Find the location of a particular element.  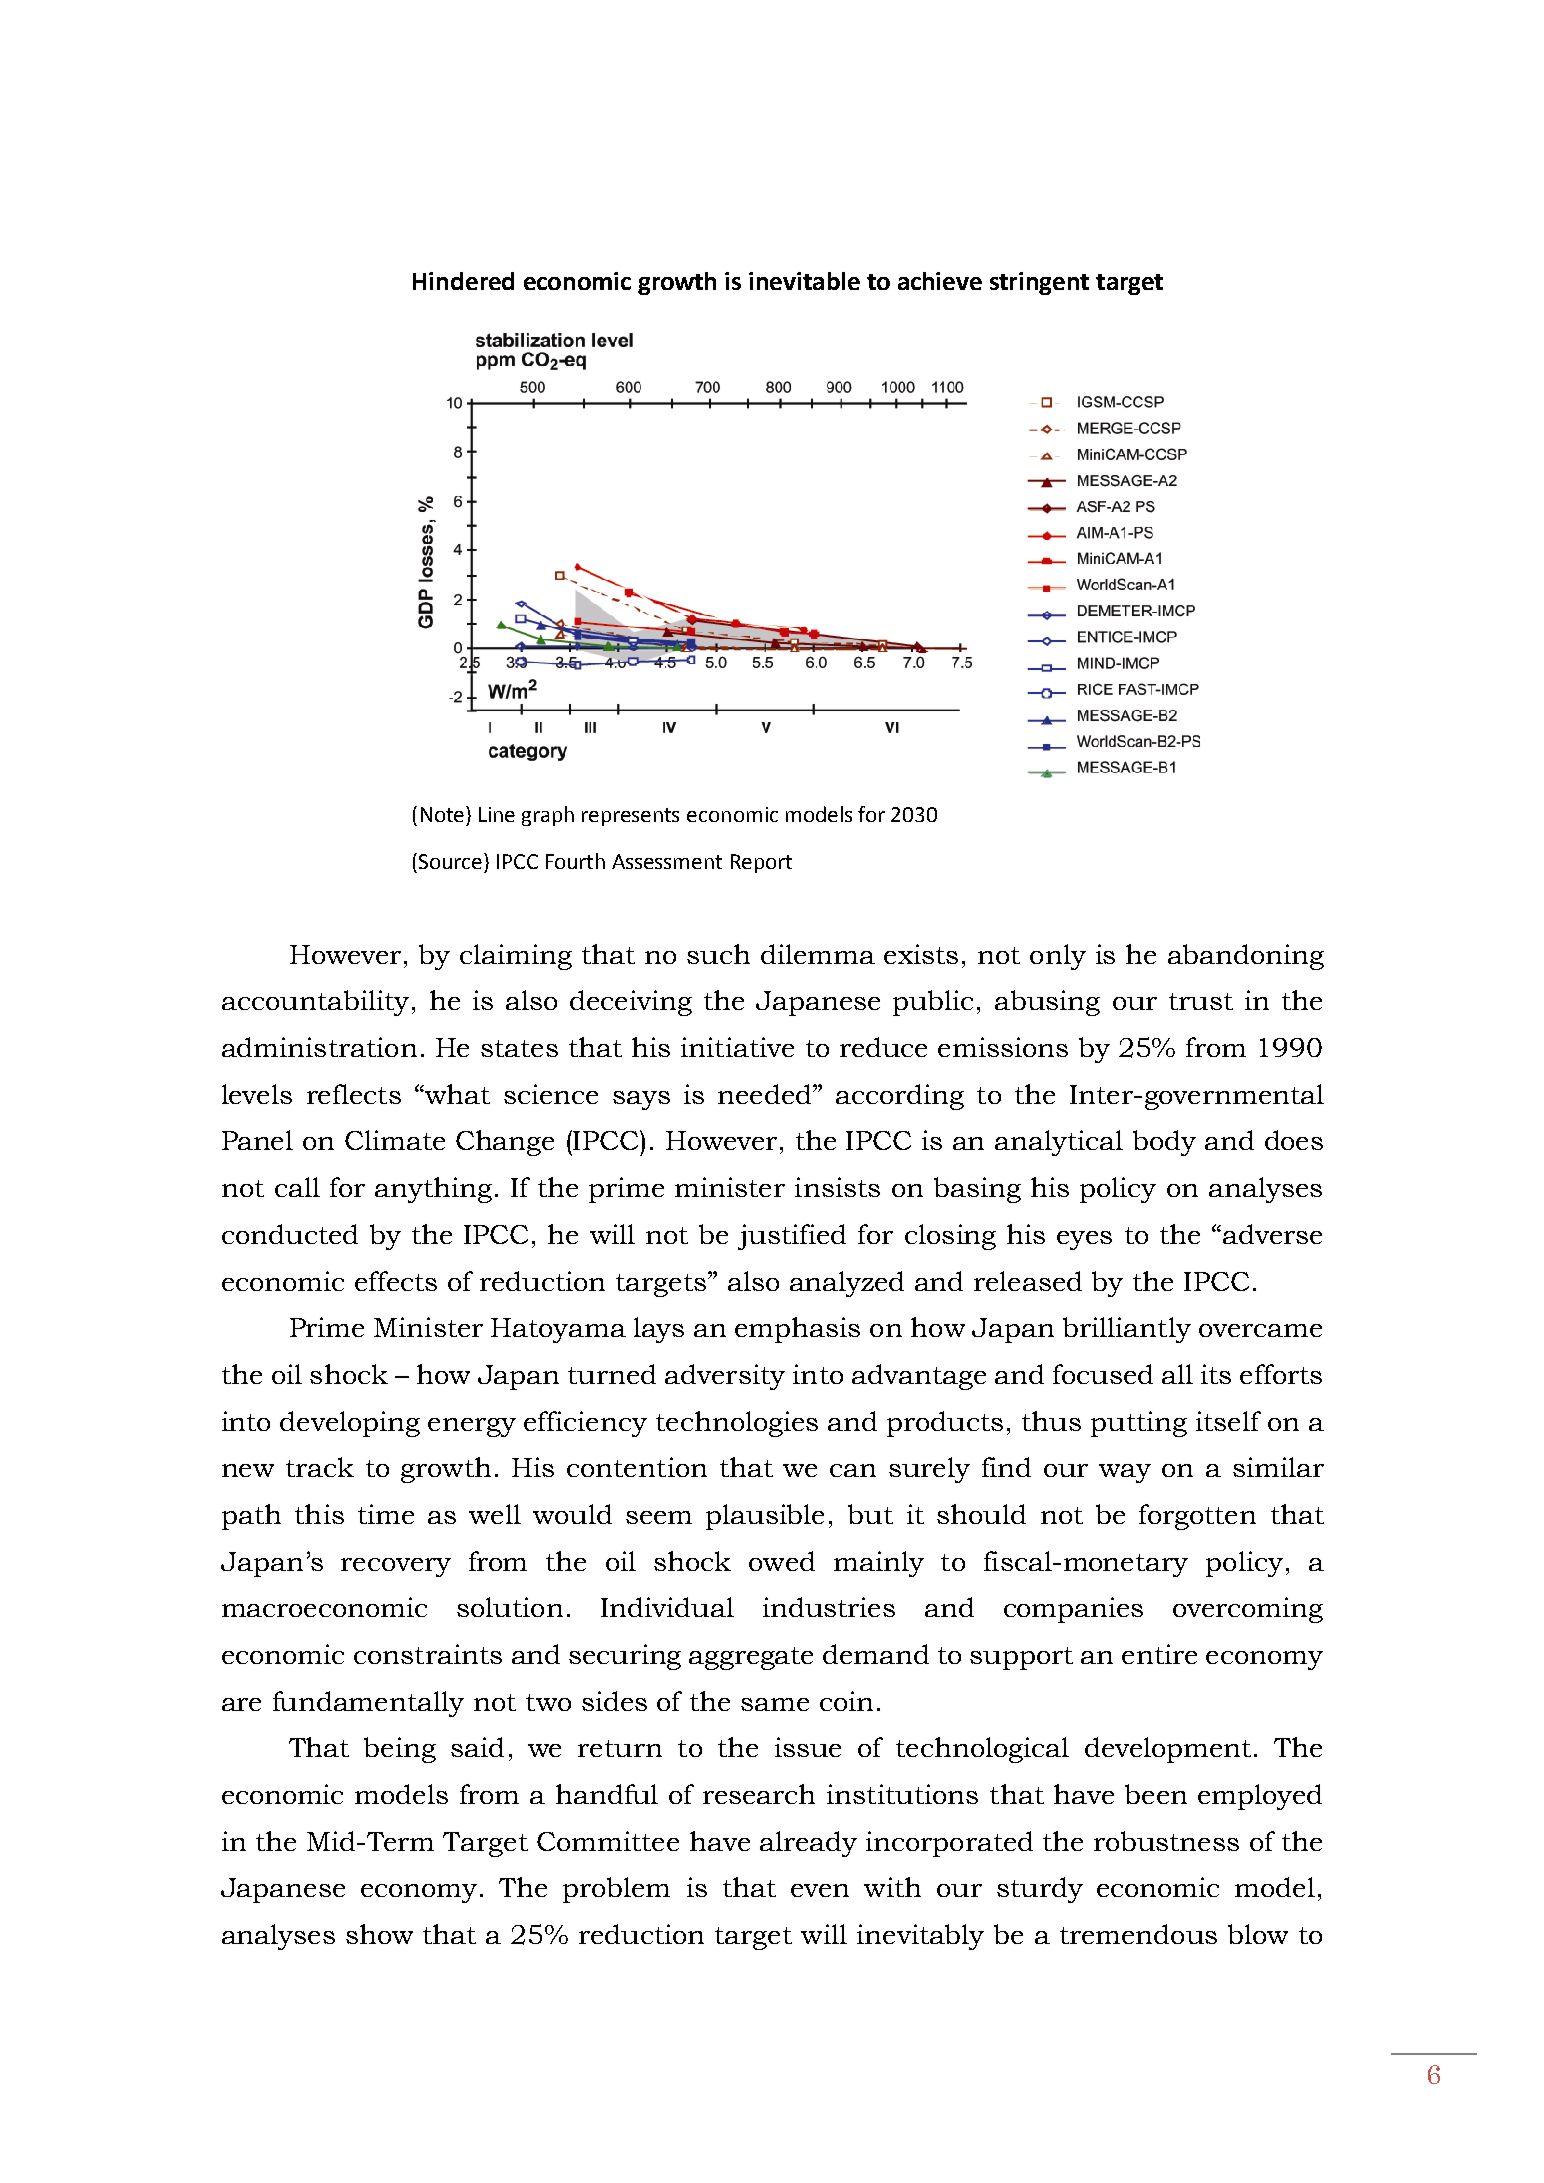

reflects is located at coordinates (354, 1094).
